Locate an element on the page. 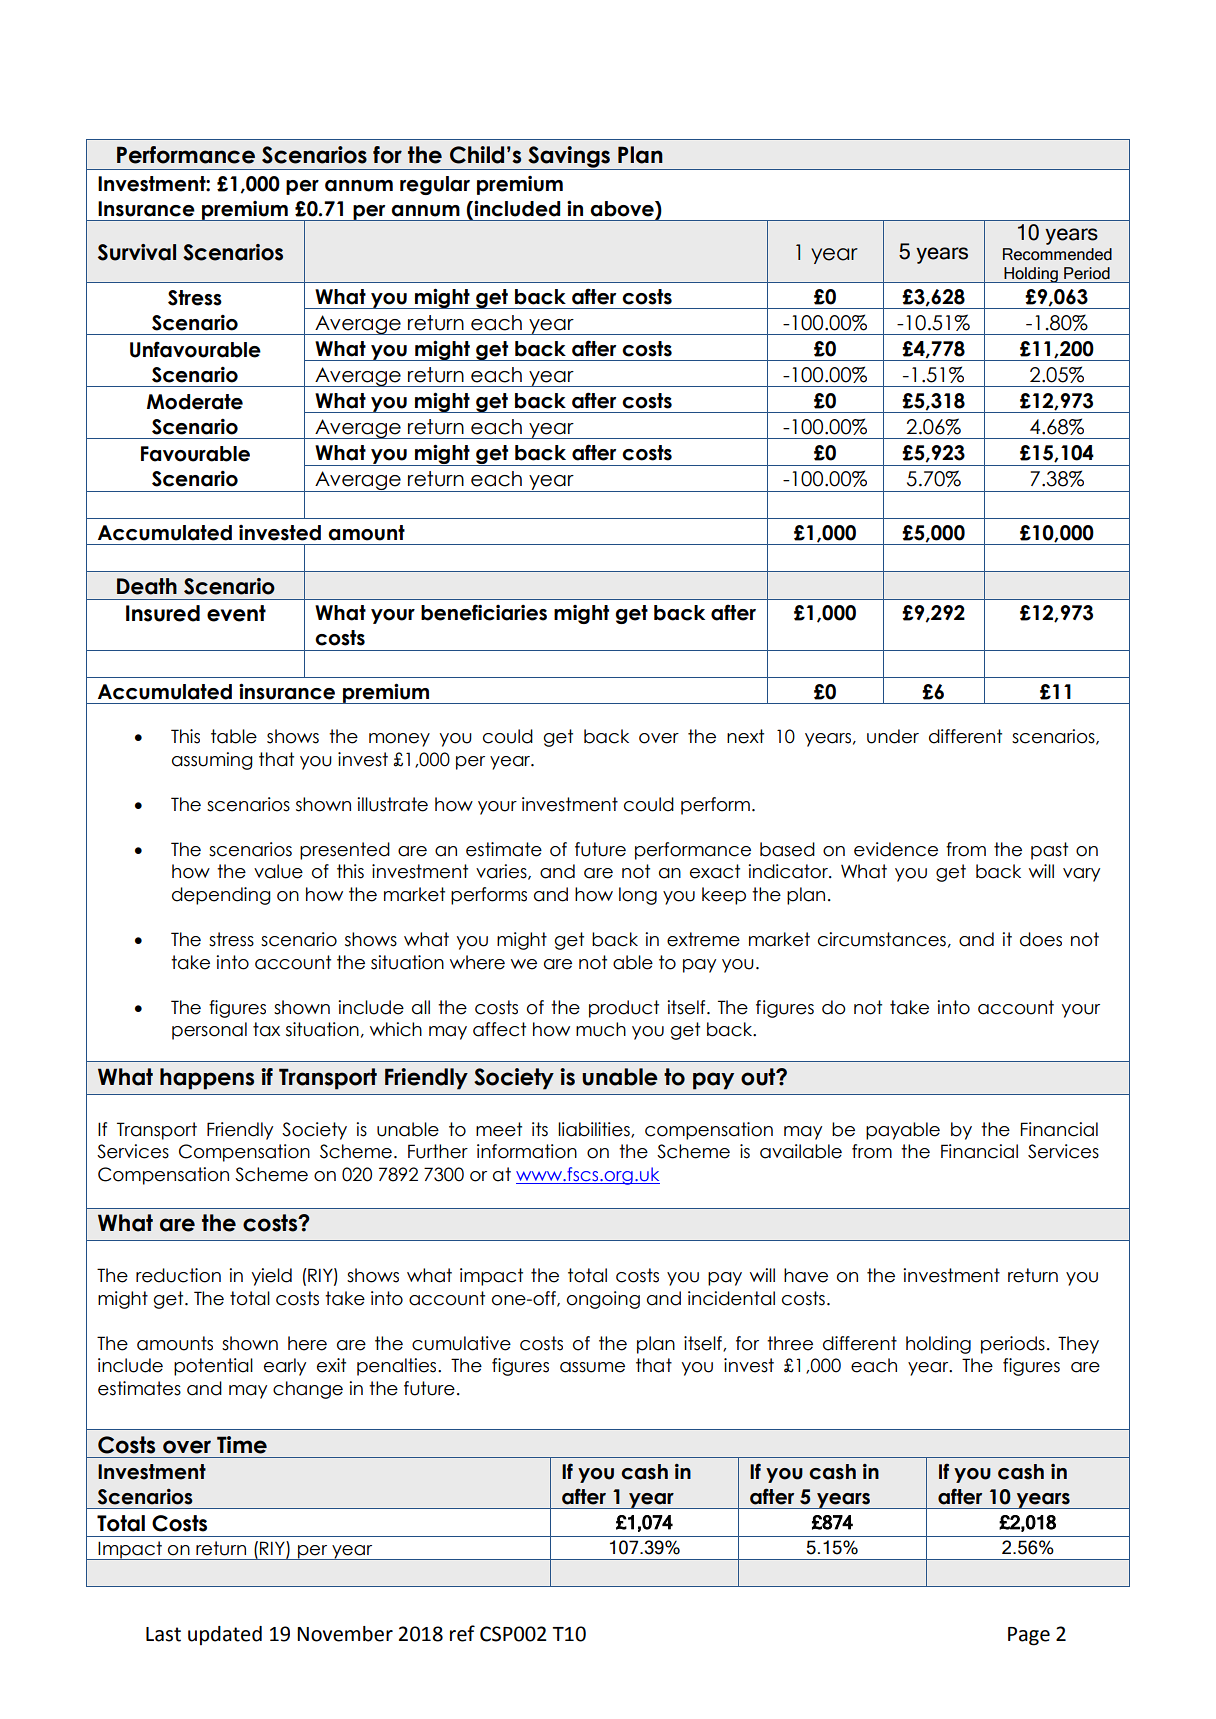  have is located at coordinates (806, 1275).
